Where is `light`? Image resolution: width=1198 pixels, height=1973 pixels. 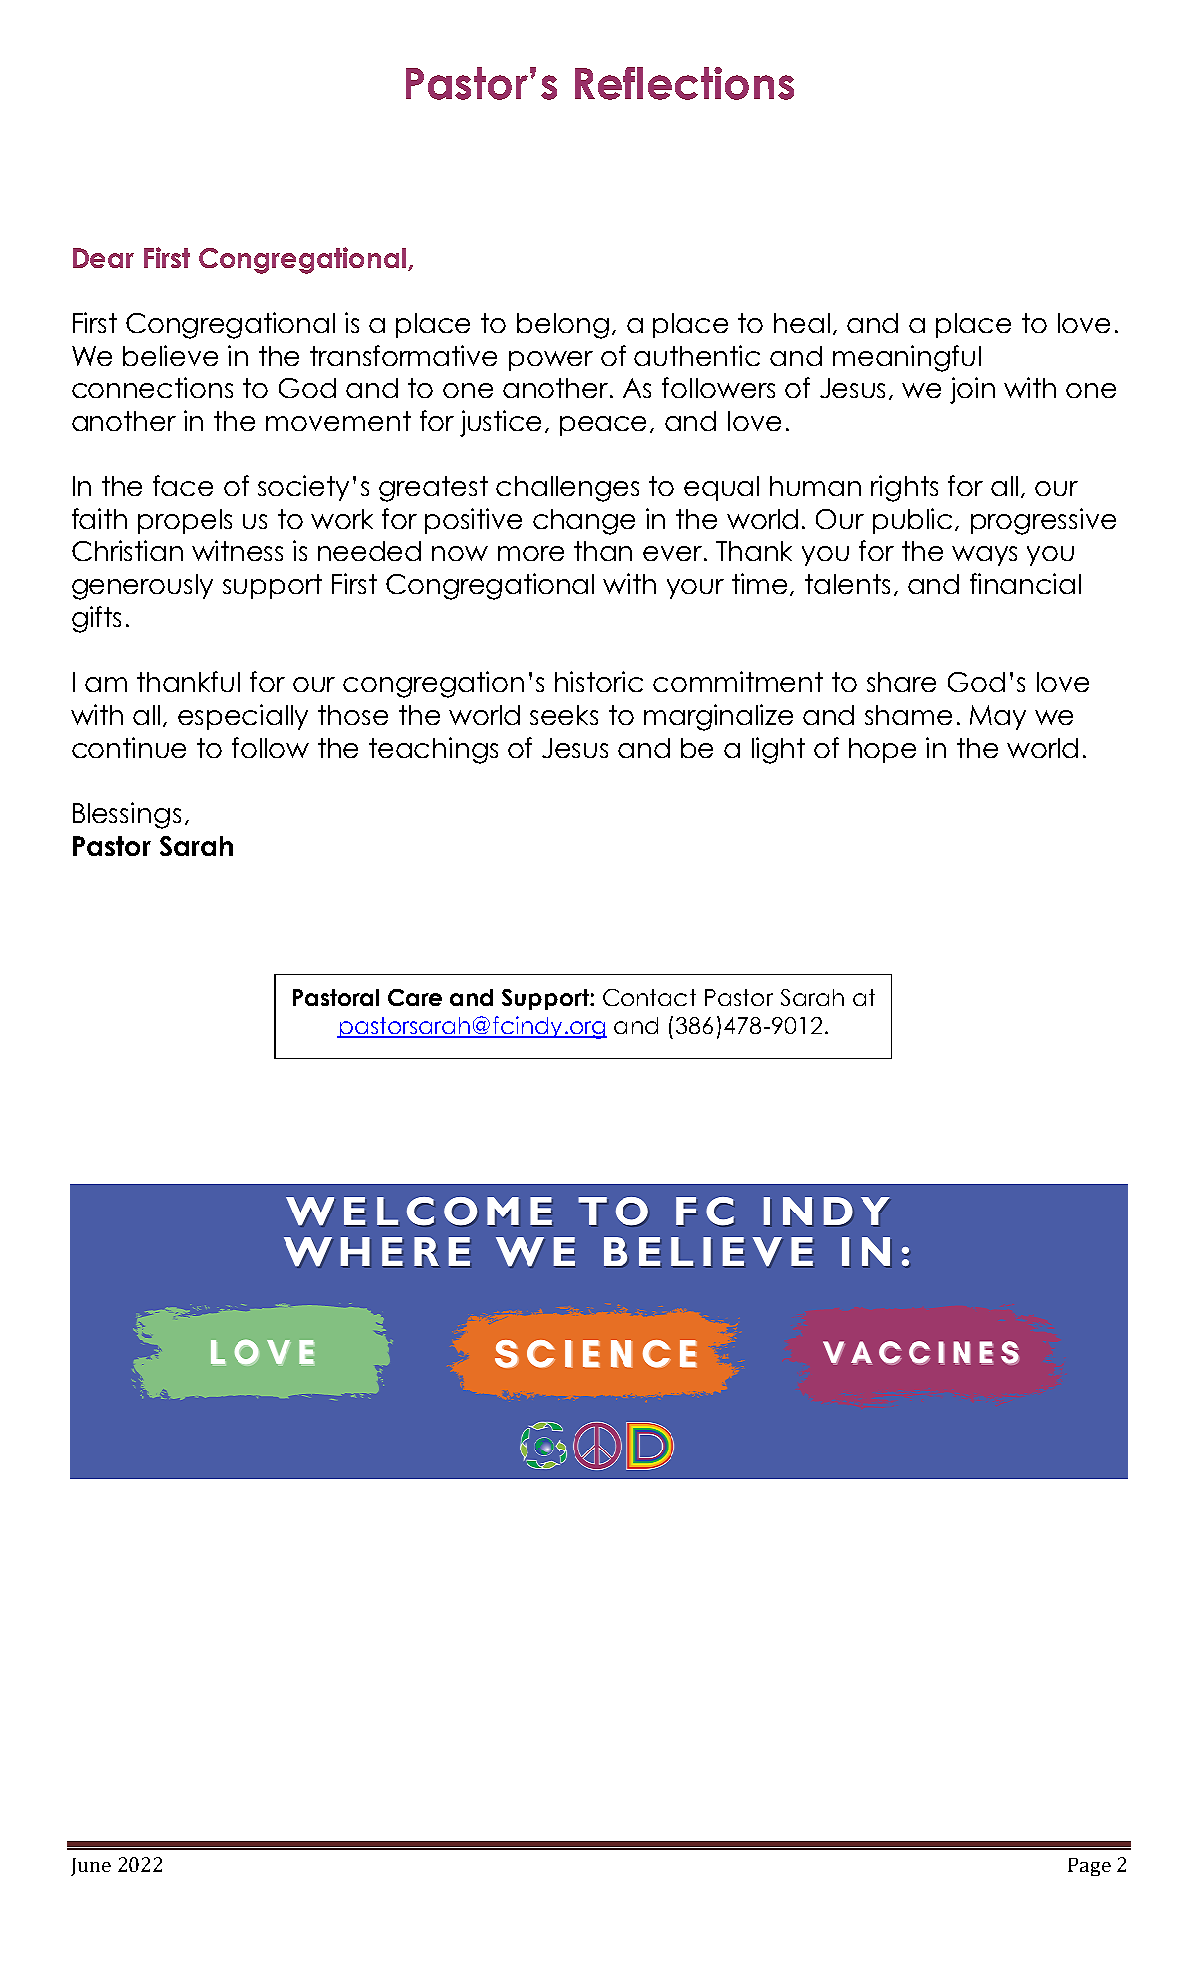 light is located at coordinates (778, 750).
